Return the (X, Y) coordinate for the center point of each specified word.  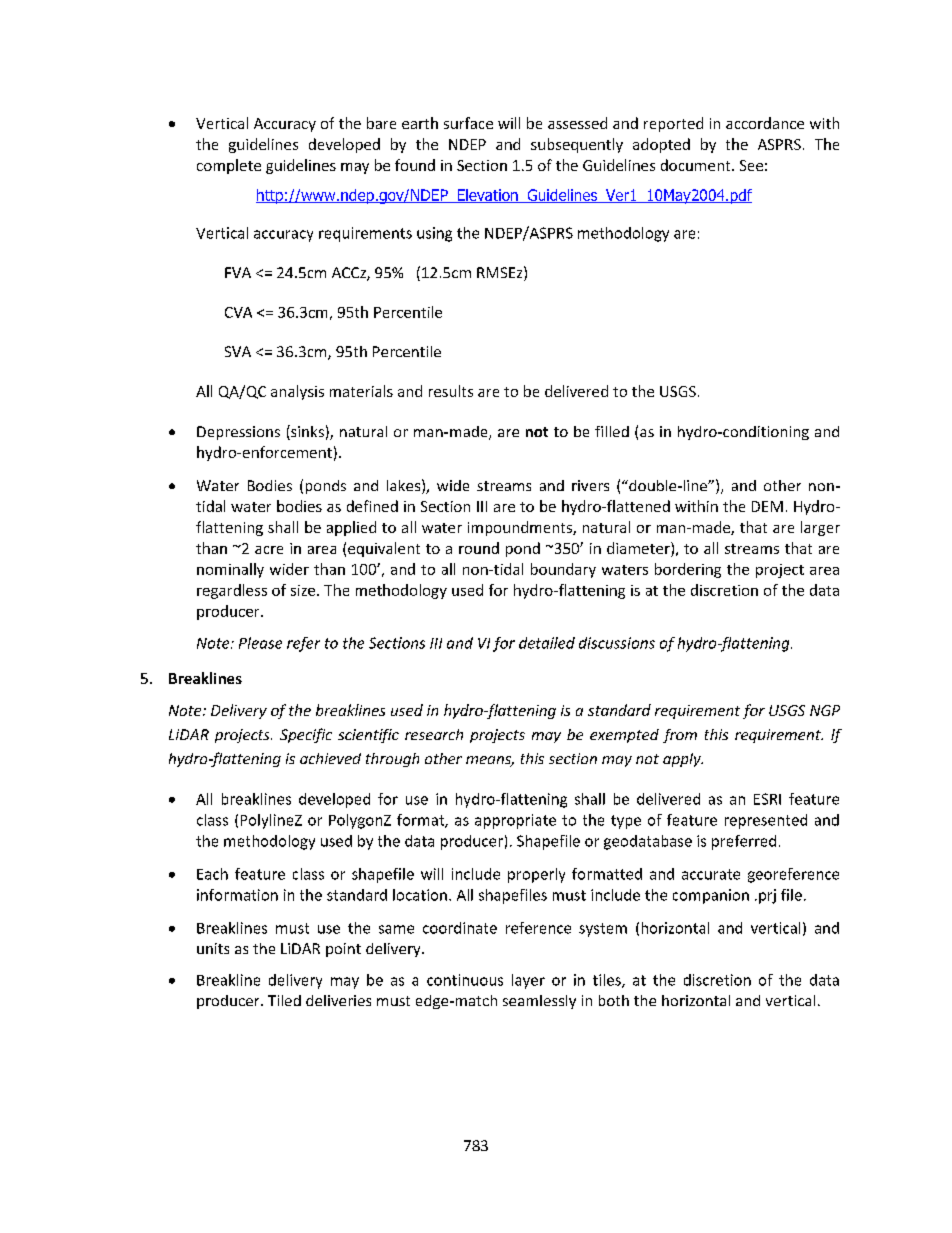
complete (229, 166)
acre (269, 550)
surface (468, 123)
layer (528, 981)
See (751, 165)
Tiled (284, 1000)
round (479, 548)
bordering (688, 570)
